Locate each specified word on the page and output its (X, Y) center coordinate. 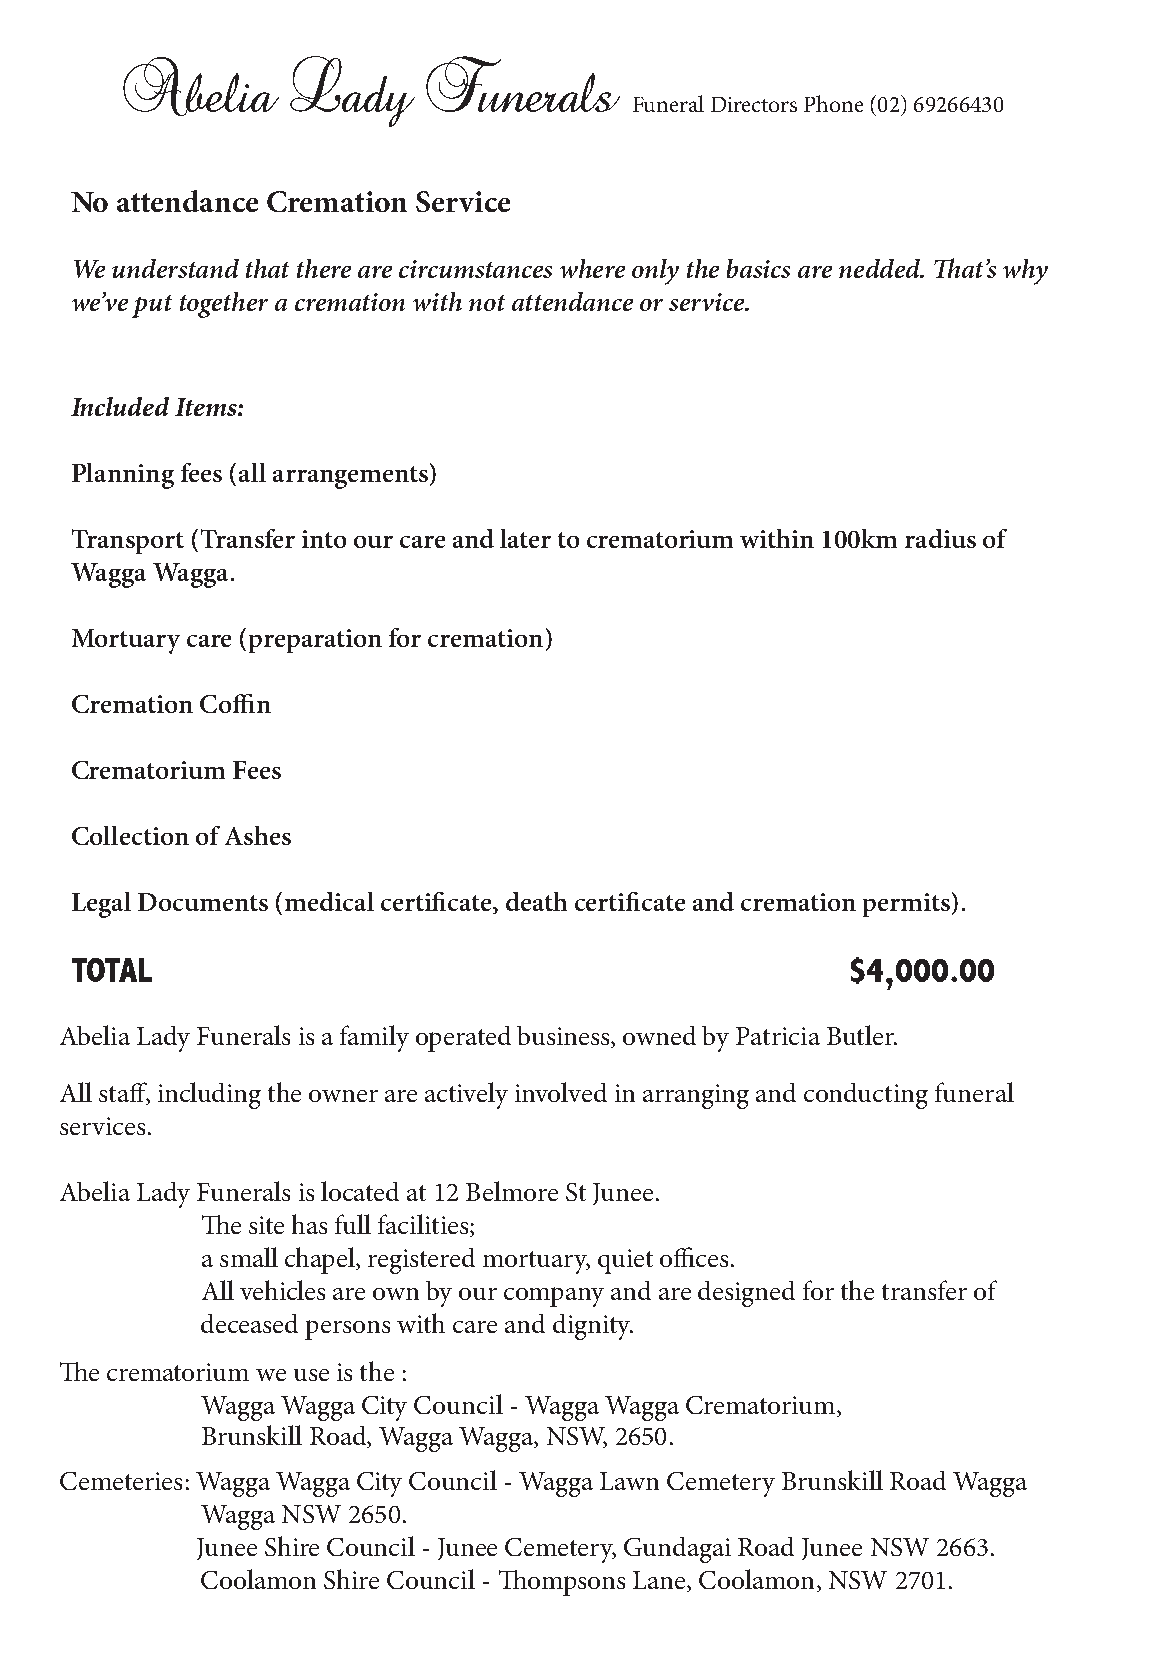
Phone (833, 103)
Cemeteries (121, 1481)
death (536, 901)
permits (906, 905)
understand (175, 268)
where (592, 268)
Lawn (629, 1481)
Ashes (258, 835)
